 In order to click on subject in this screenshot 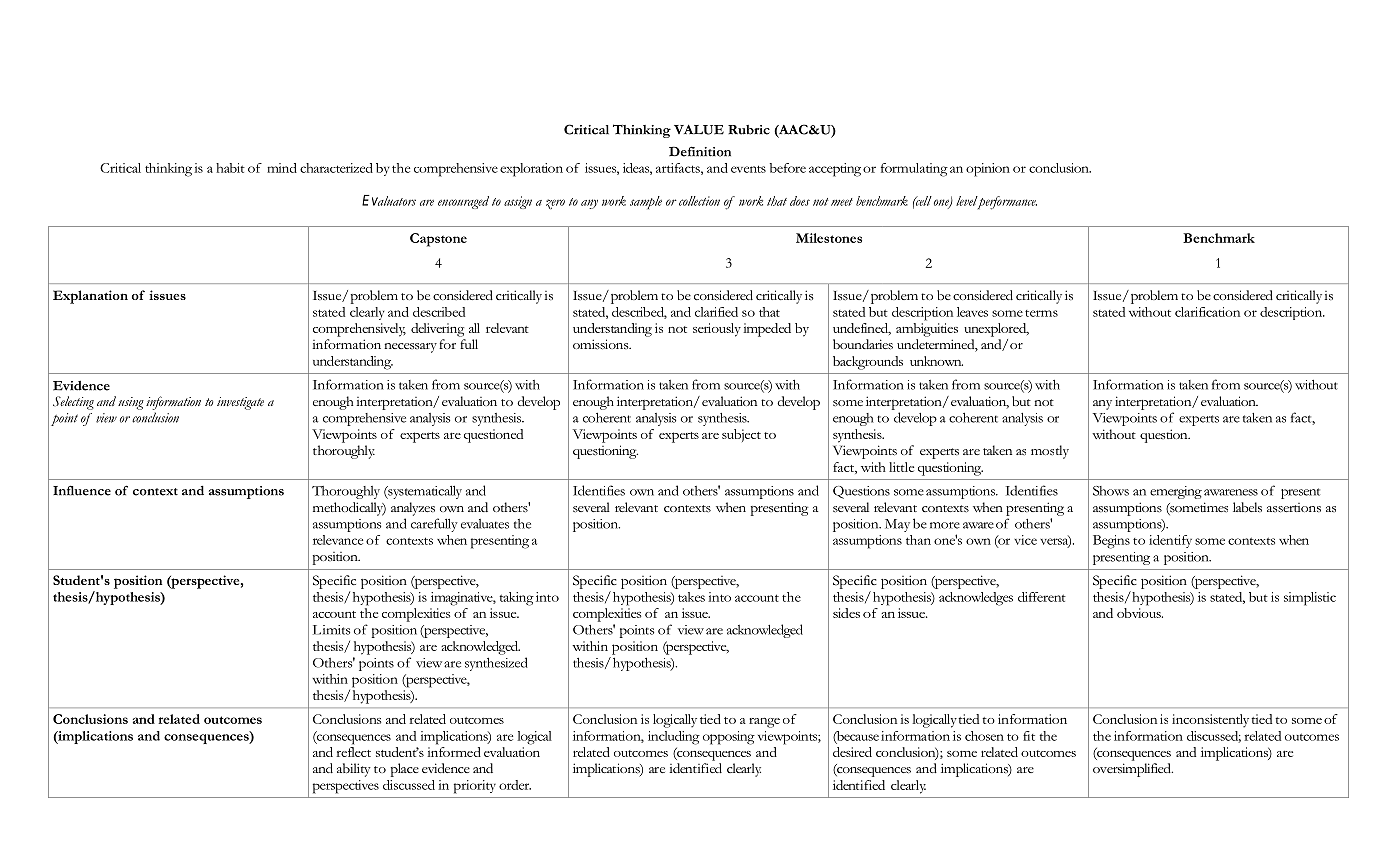, I will do `click(741, 435)`.
